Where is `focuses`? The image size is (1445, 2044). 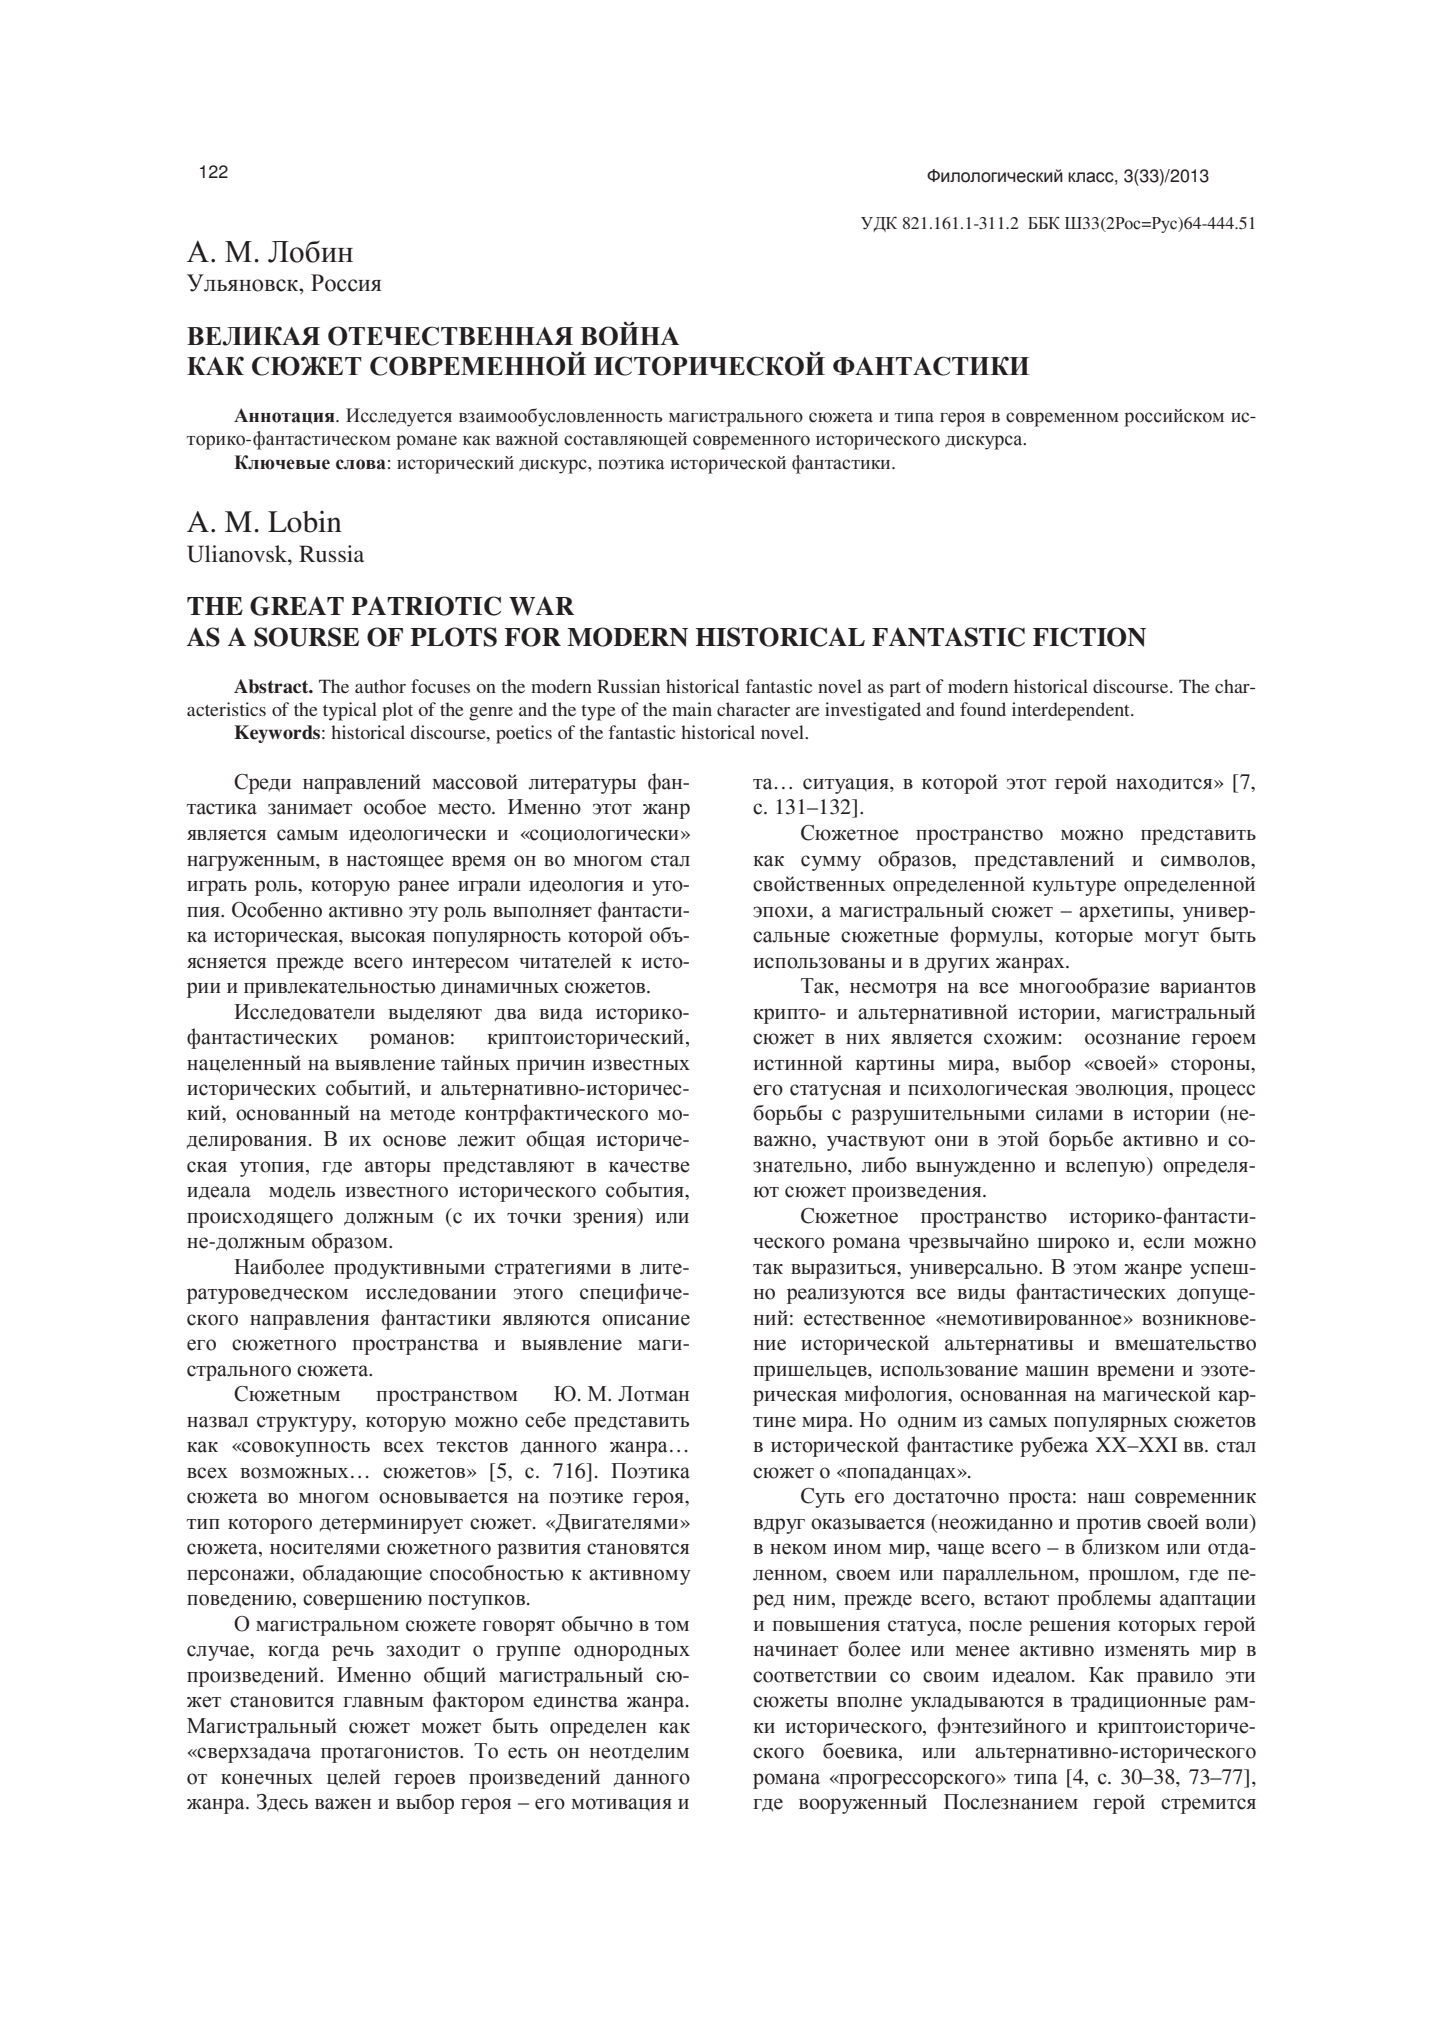
focuses is located at coordinates (440, 686).
